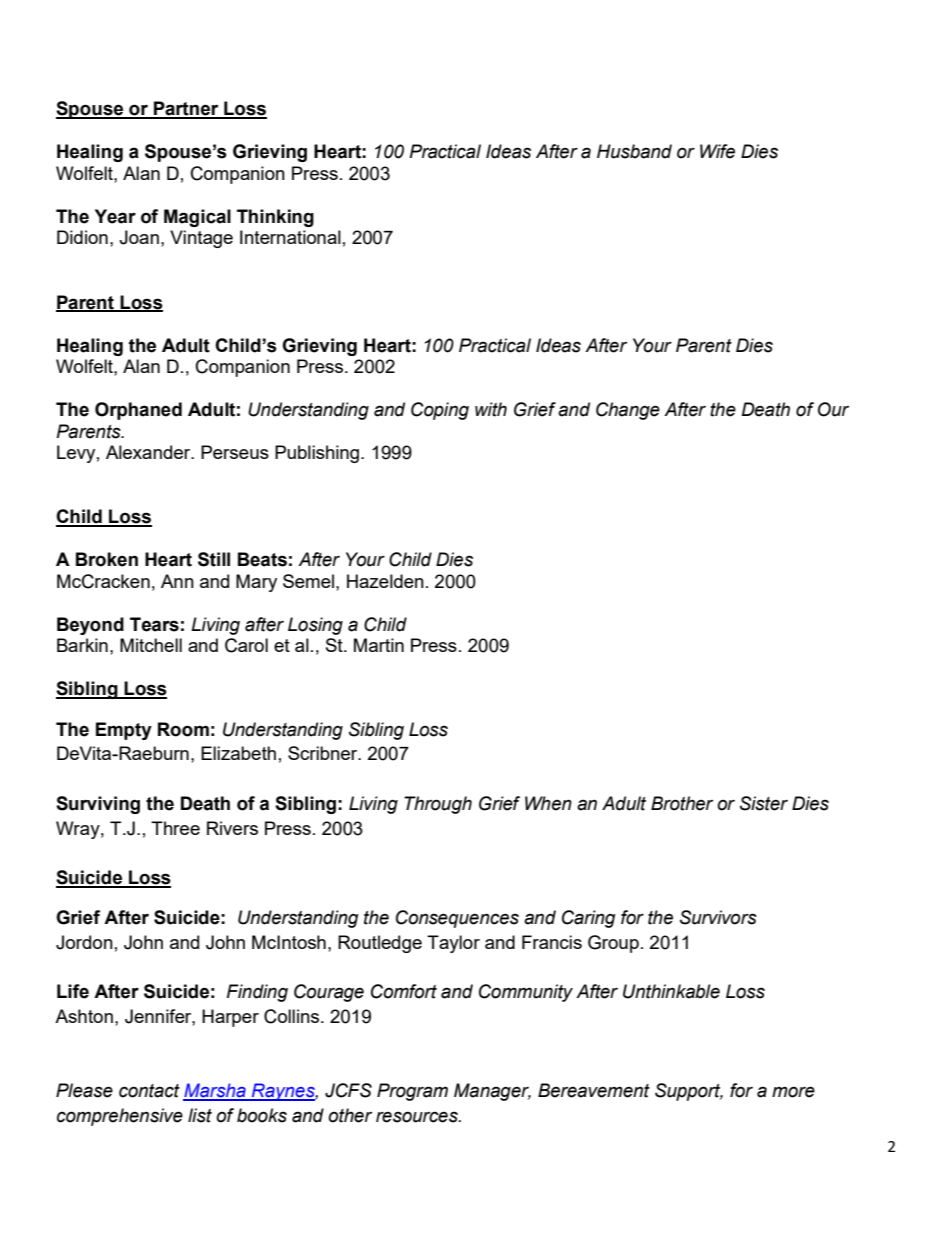  I want to click on Tears, so click(154, 624).
